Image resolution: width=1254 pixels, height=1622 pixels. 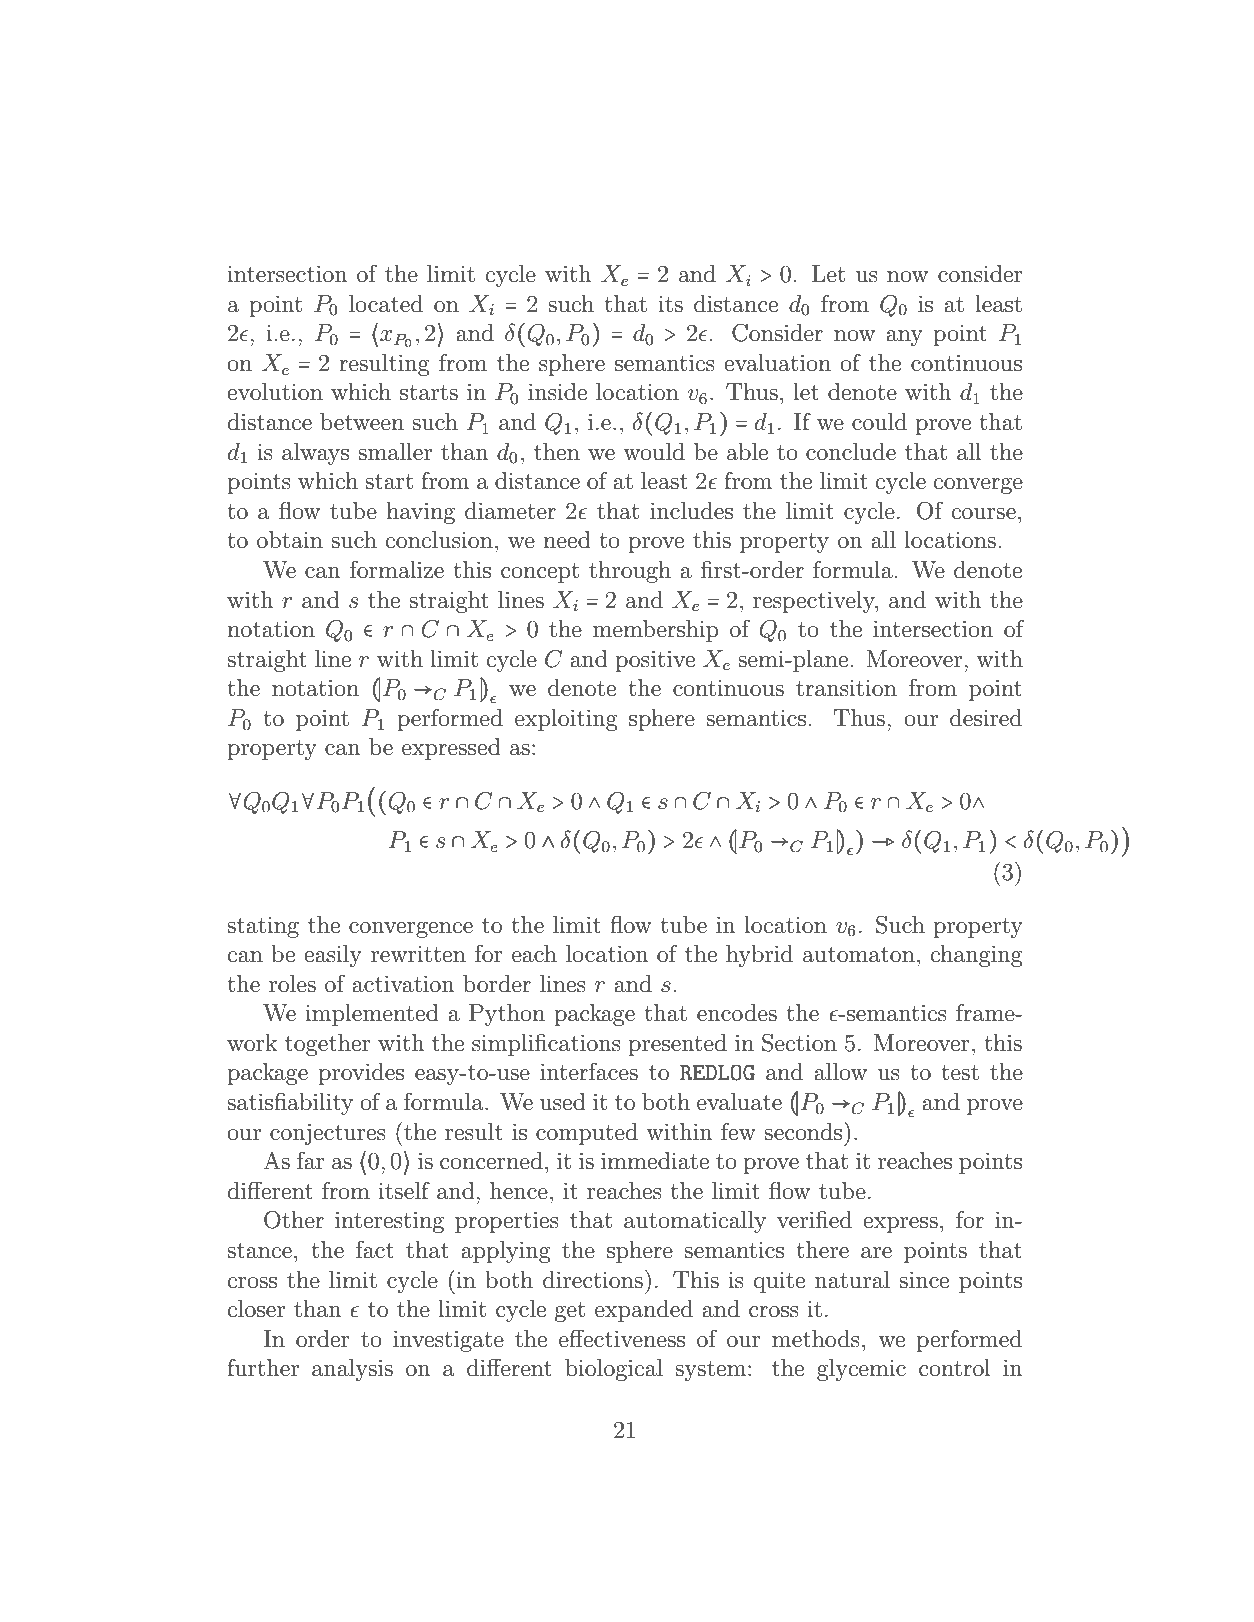 What do you see at coordinates (904, 338) in the document?
I see `any` at bounding box center [904, 338].
